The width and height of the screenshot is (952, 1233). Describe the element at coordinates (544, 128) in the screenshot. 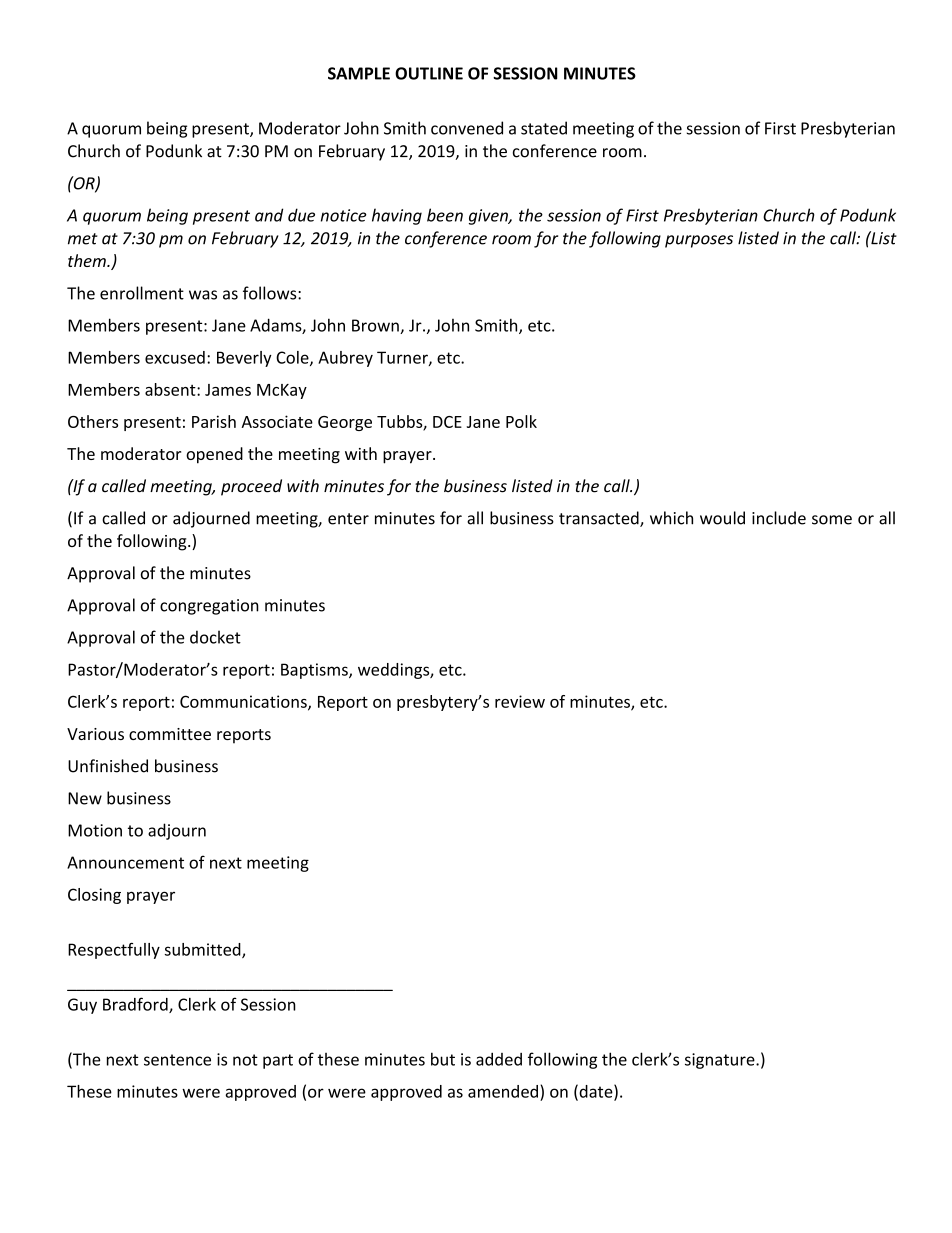

I see `stated` at that location.
